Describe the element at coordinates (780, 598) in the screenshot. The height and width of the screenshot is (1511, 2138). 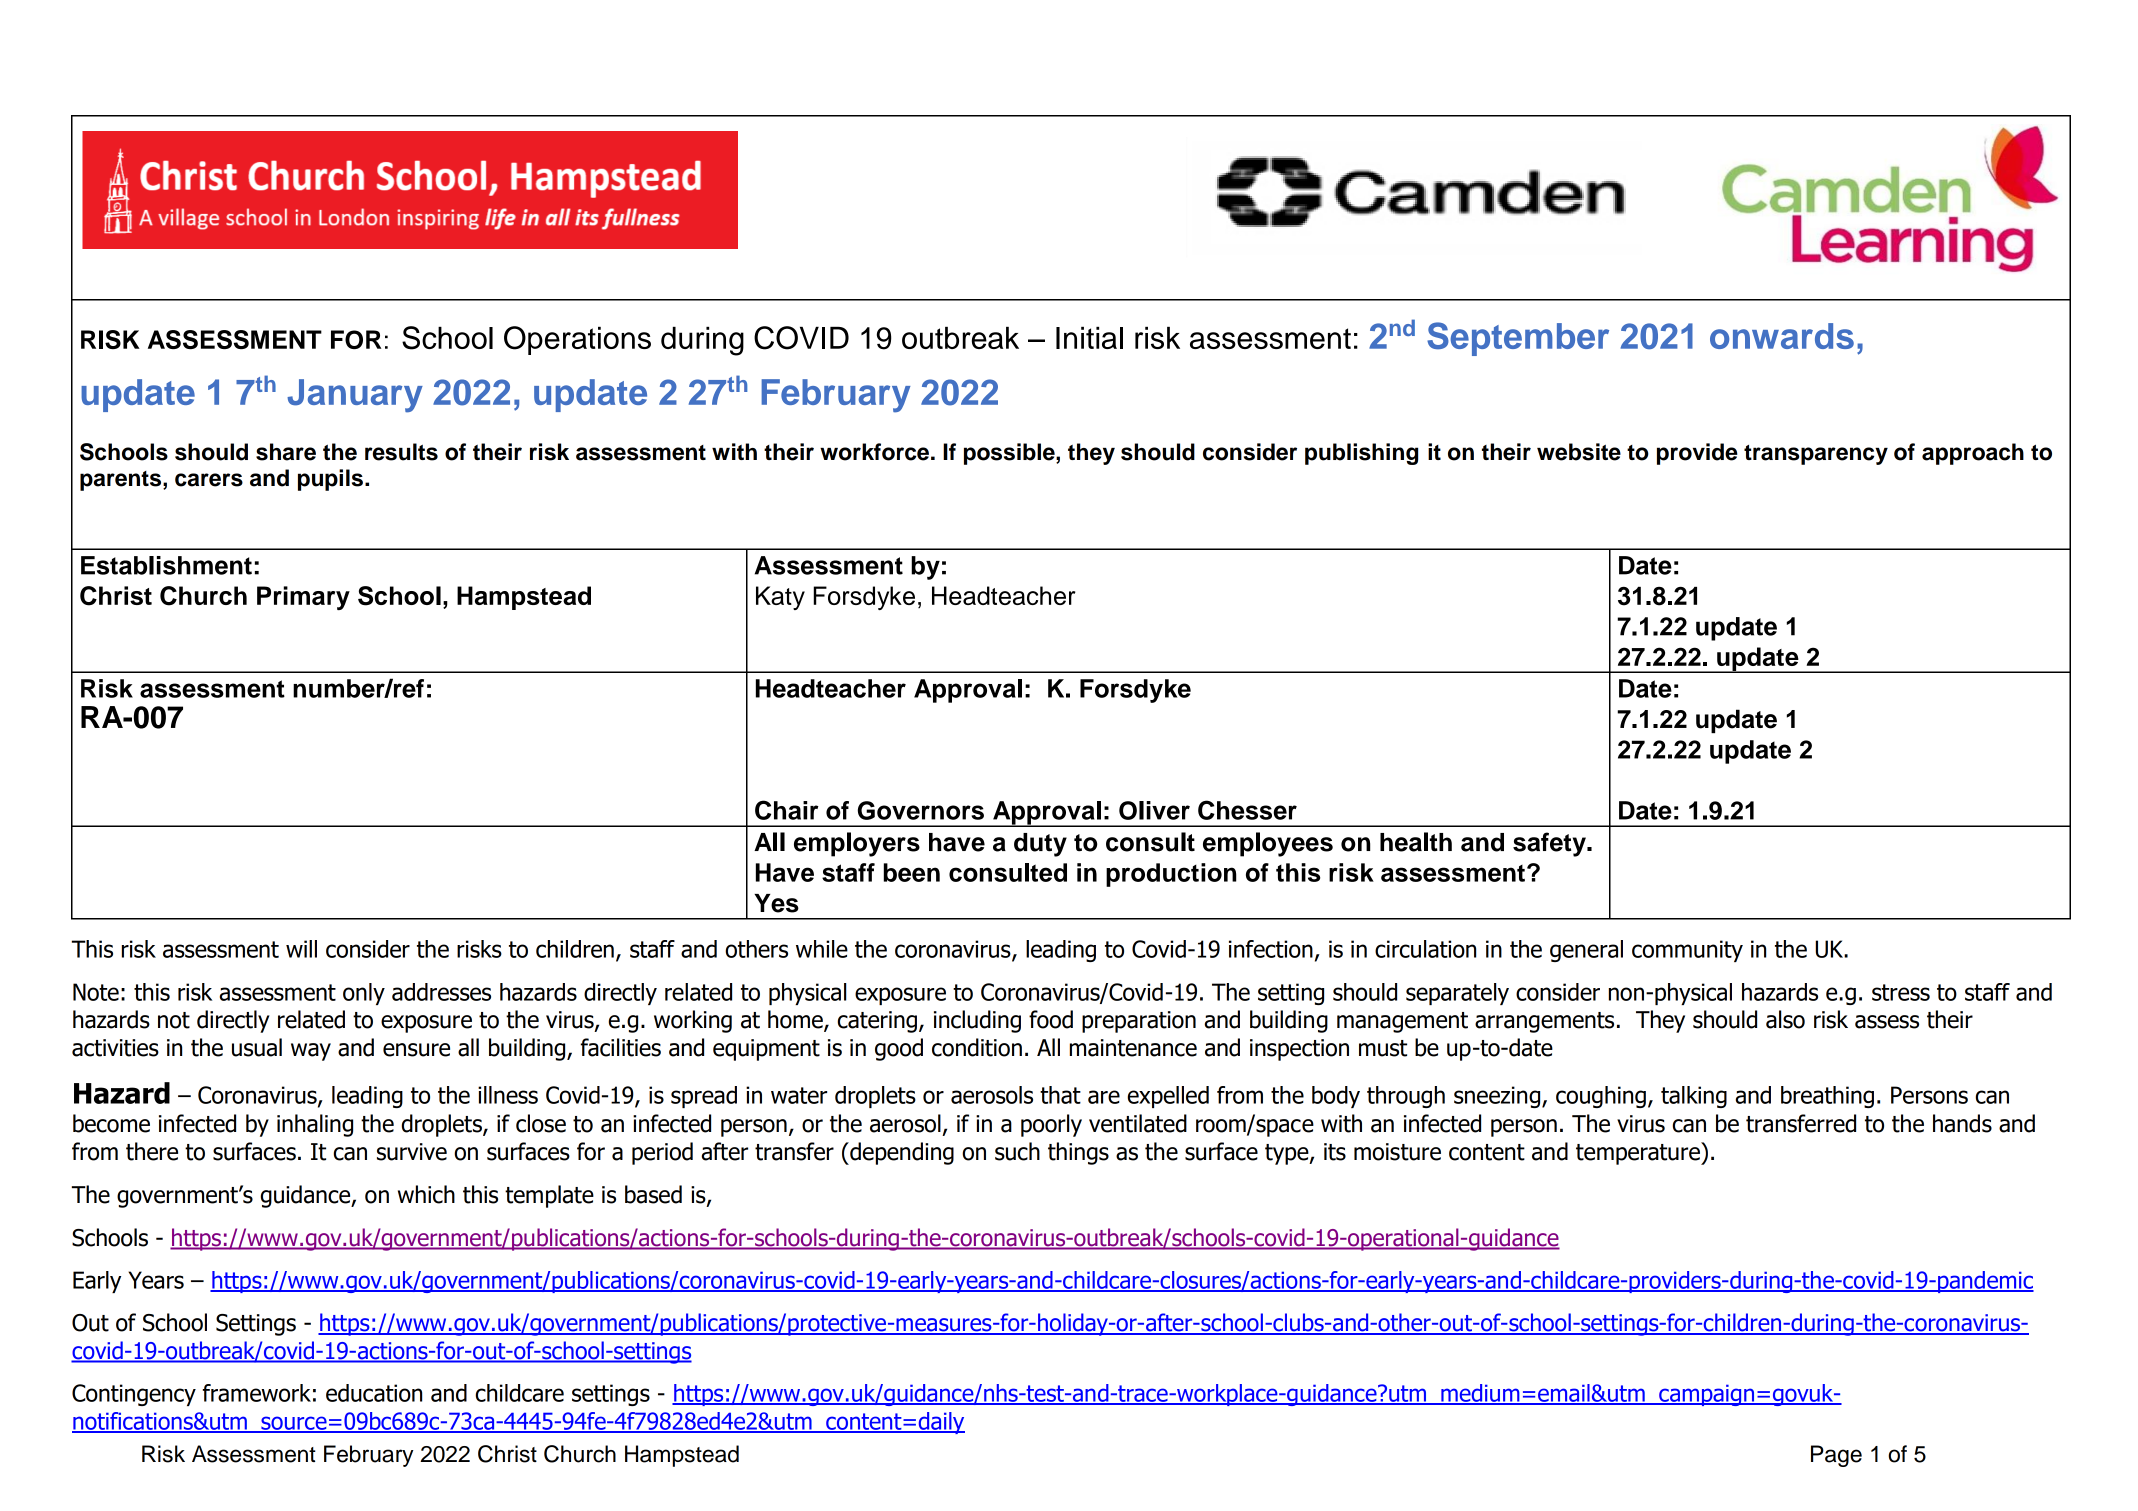
I see `Katy` at that location.
